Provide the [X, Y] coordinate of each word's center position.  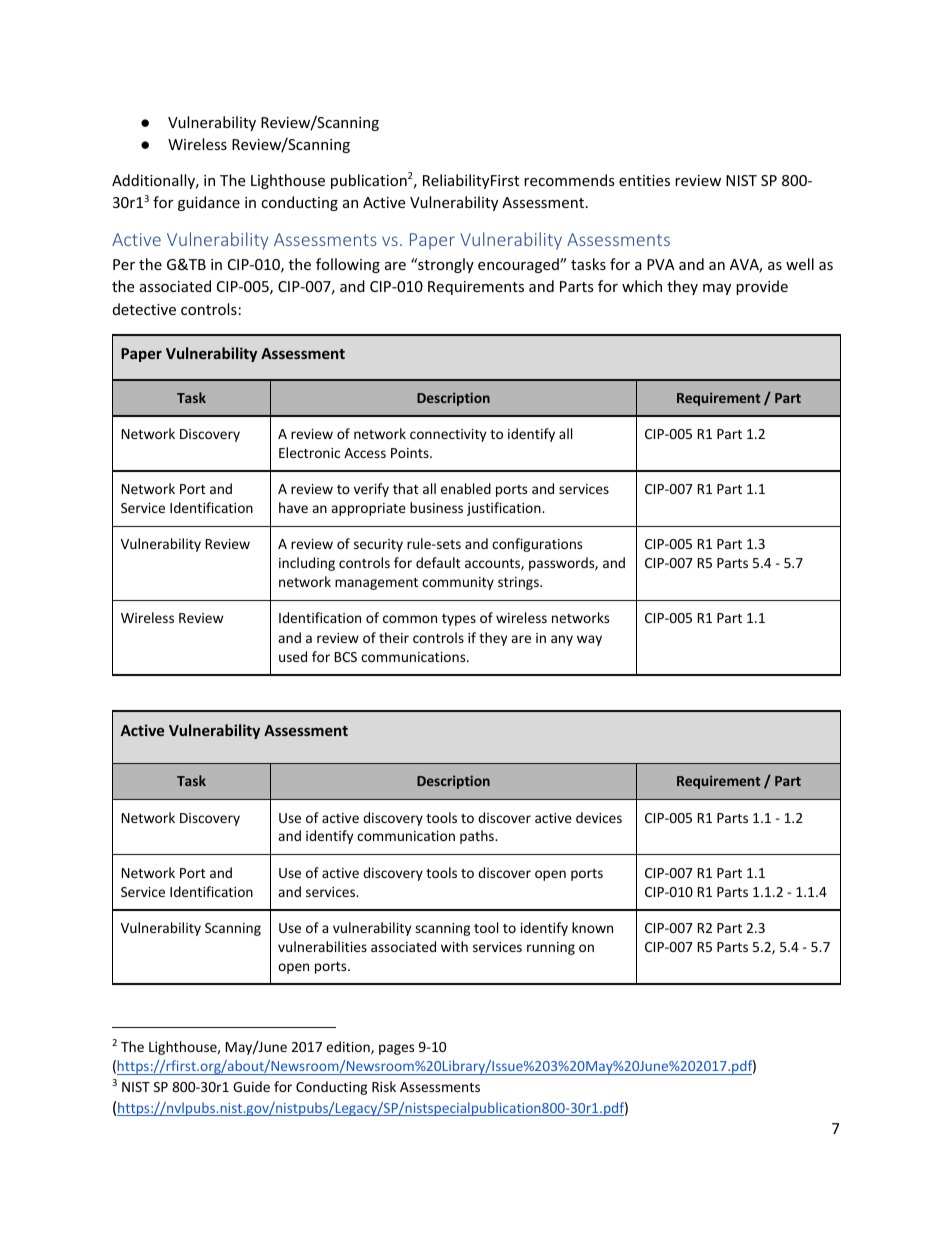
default [438, 562]
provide [762, 287]
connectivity [448, 435]
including [307, 564]
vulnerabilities [322, 946]
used [293, 656]
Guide [251, 1086]
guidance [209, 203]
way [589, 640]
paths [478, 837]
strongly [445, 265]
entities [644, 180]
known [592, 927]
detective [144, 309]
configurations [537, 545]
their [394, 637]
